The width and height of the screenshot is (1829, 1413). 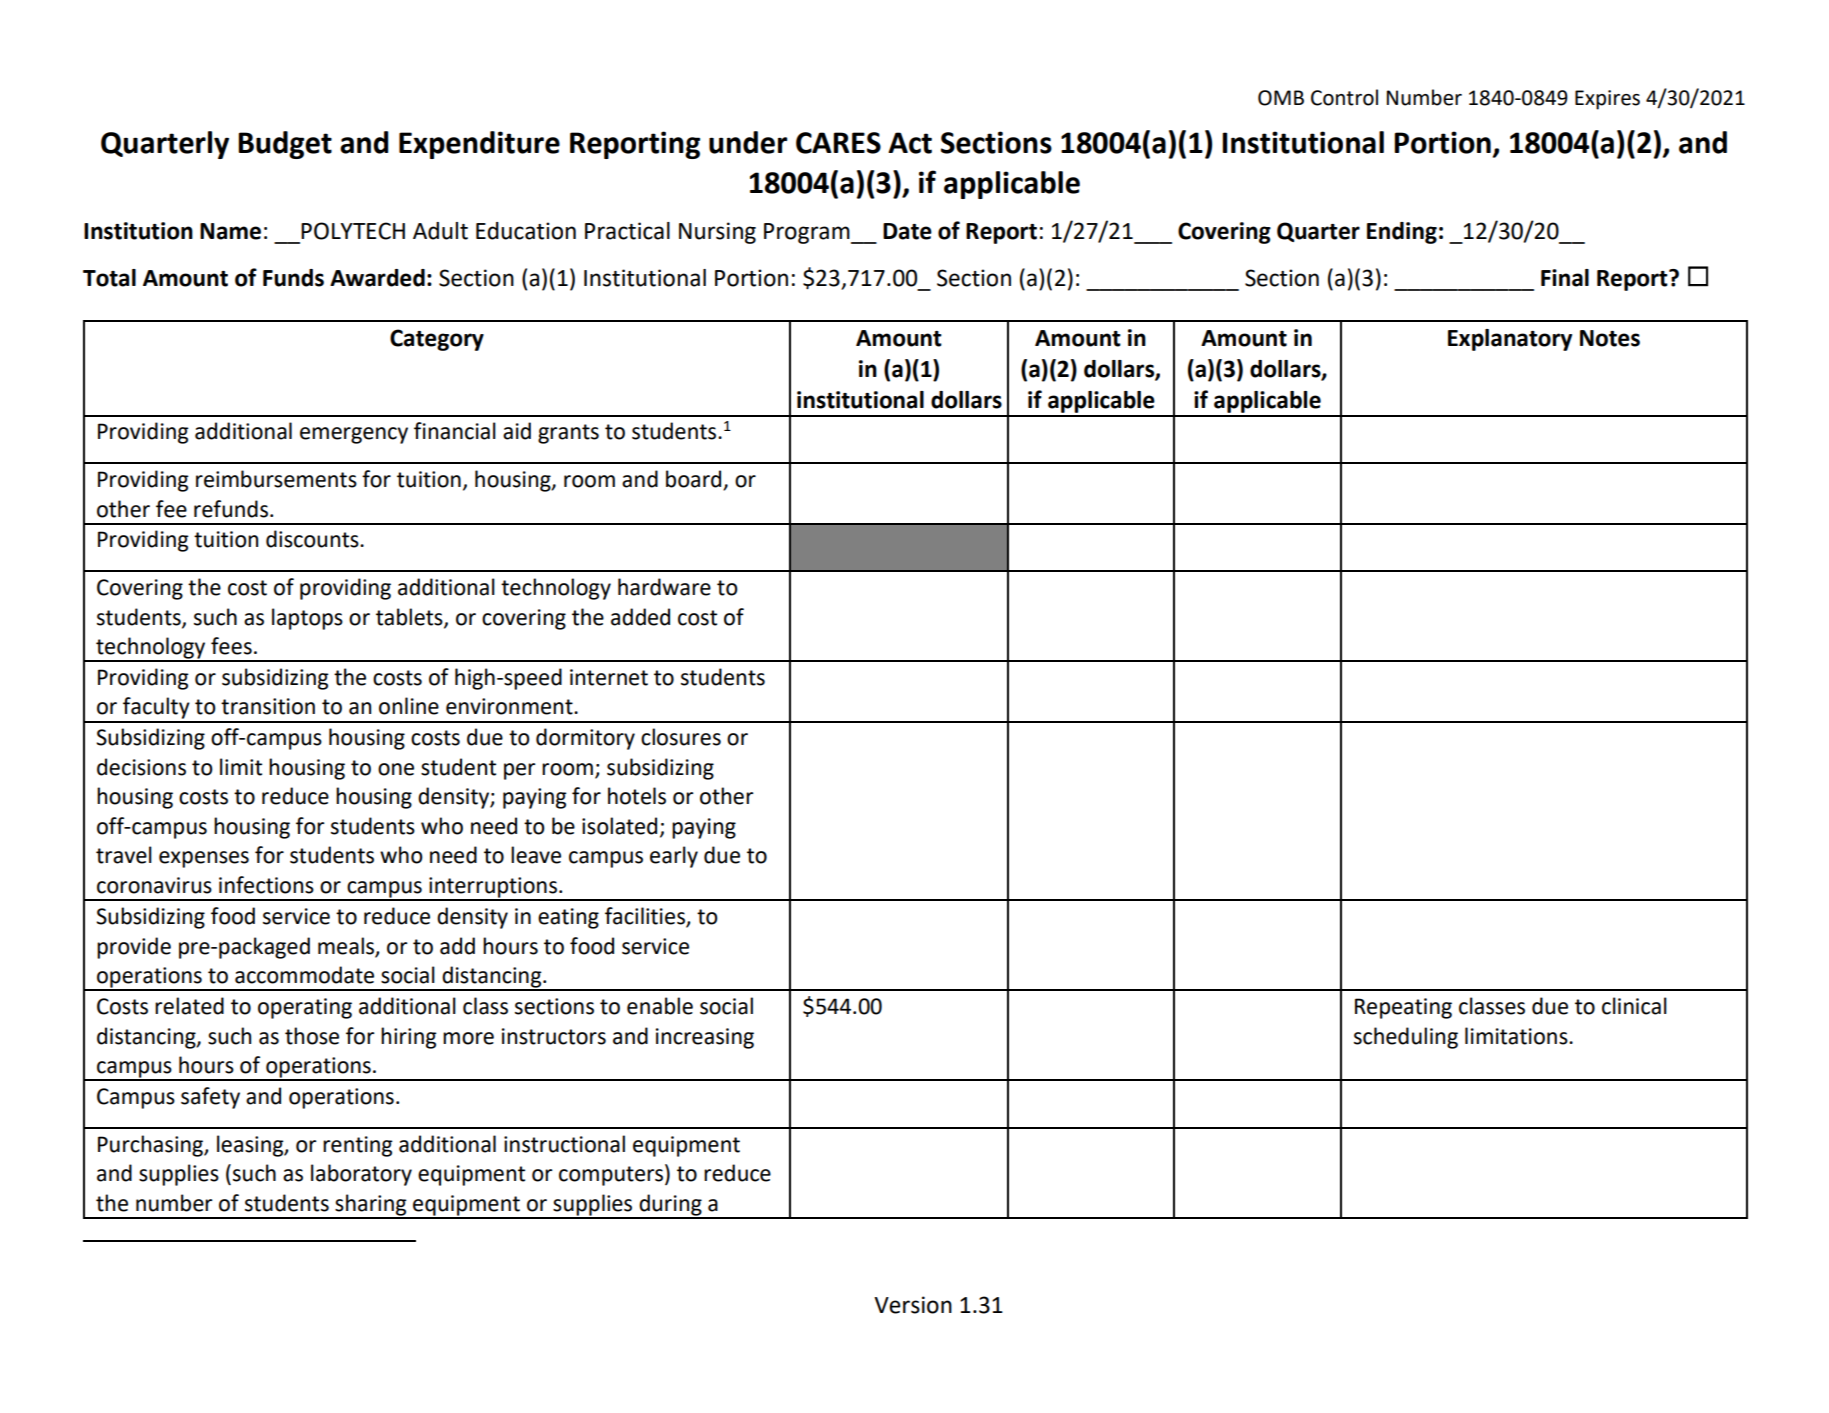 I want to click on Budget, so click(x=285, y=145).
